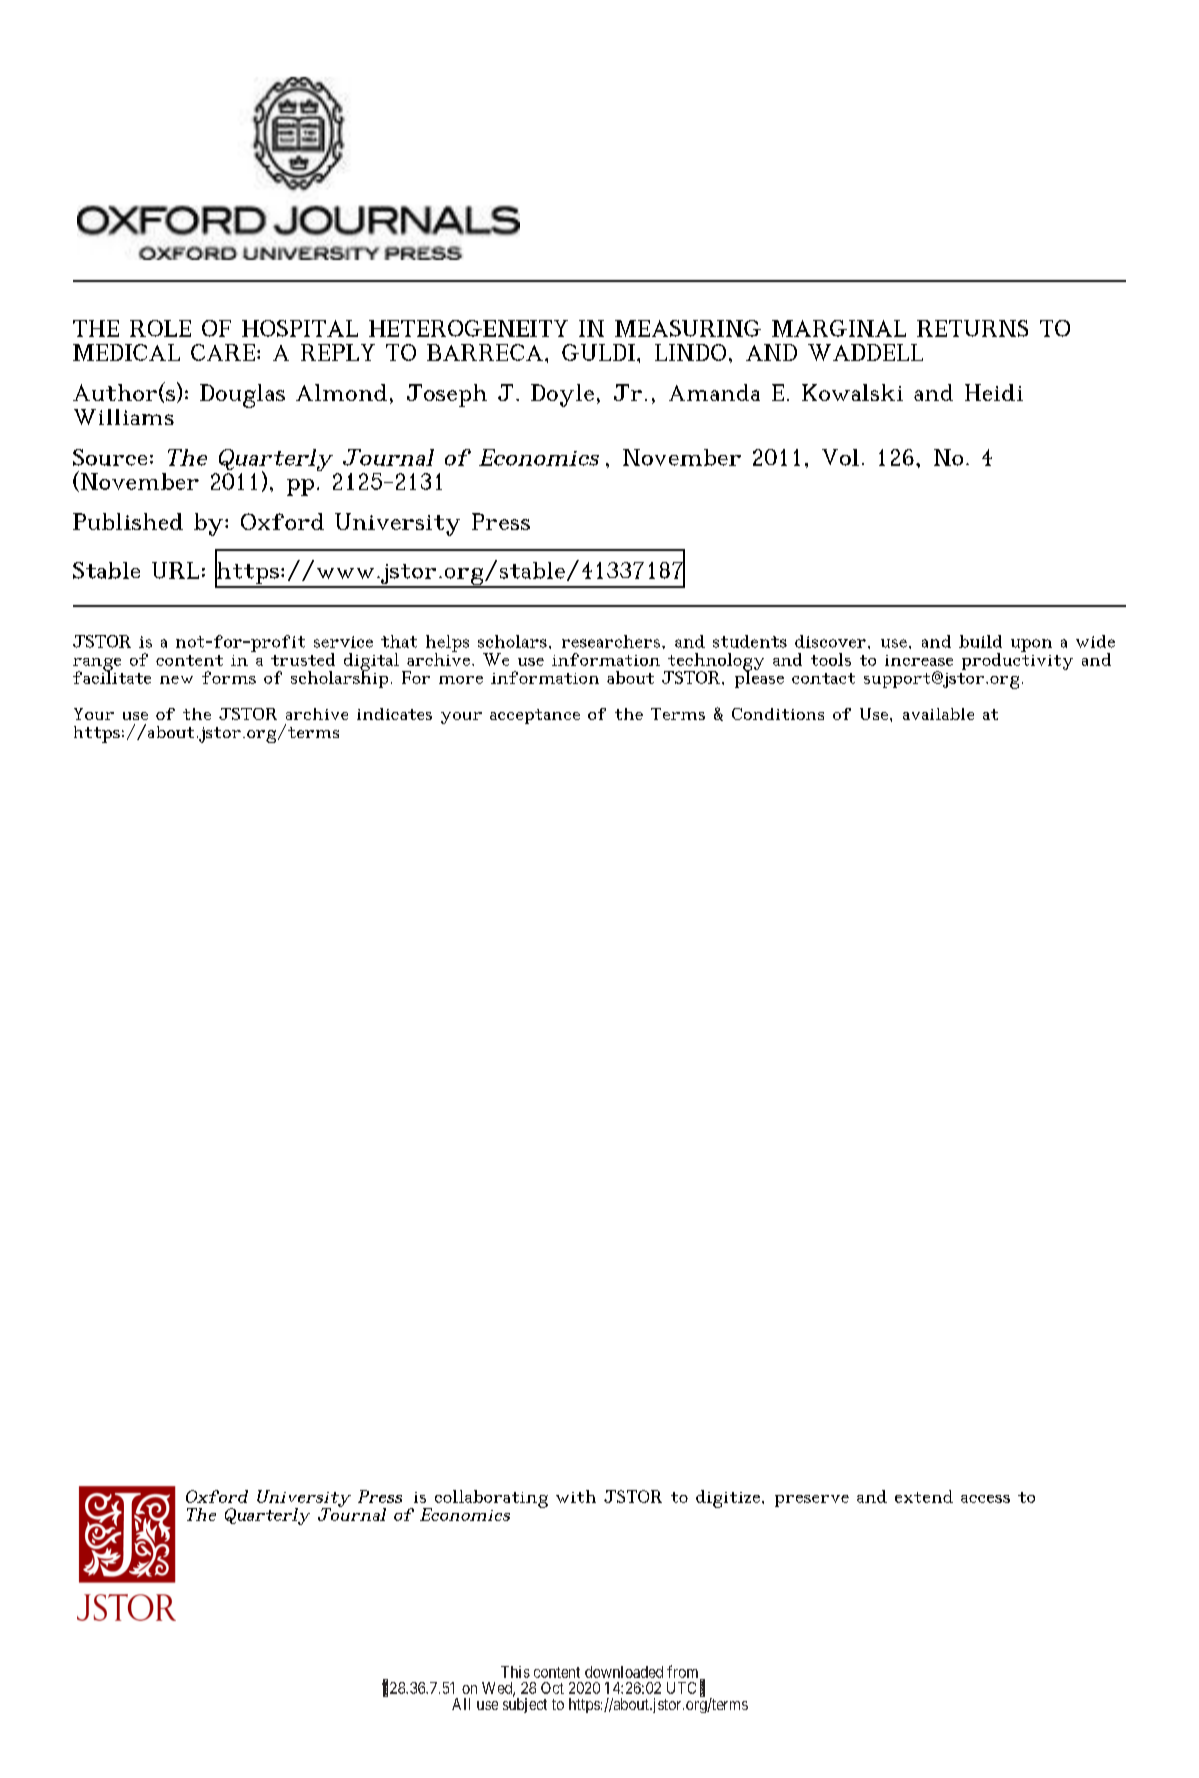  What do you see at coordinates (938, 714) in the document?
I see `available` at bounding box center [938, 714].
